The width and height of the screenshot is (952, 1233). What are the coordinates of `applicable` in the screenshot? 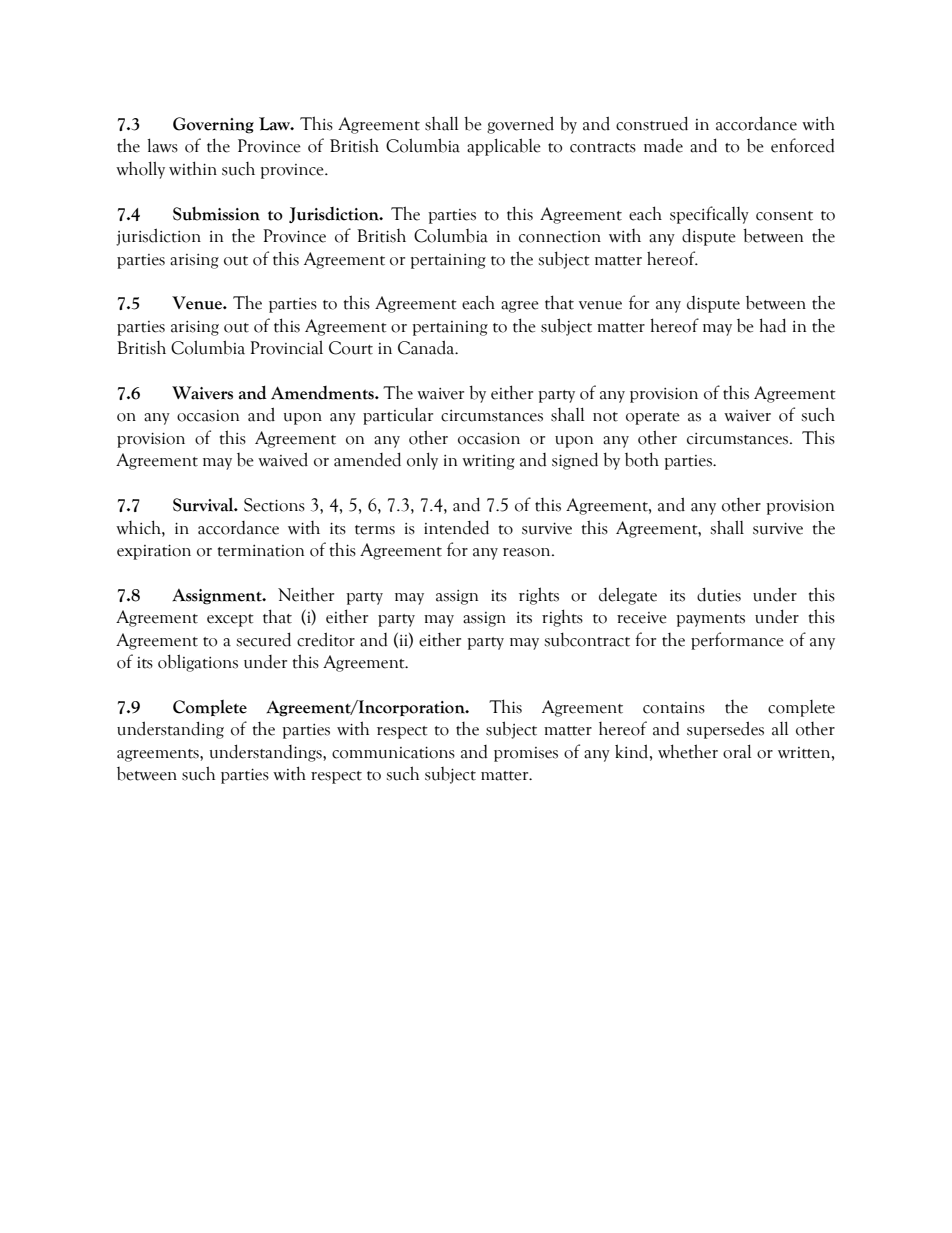 It's located at (504, 147).
